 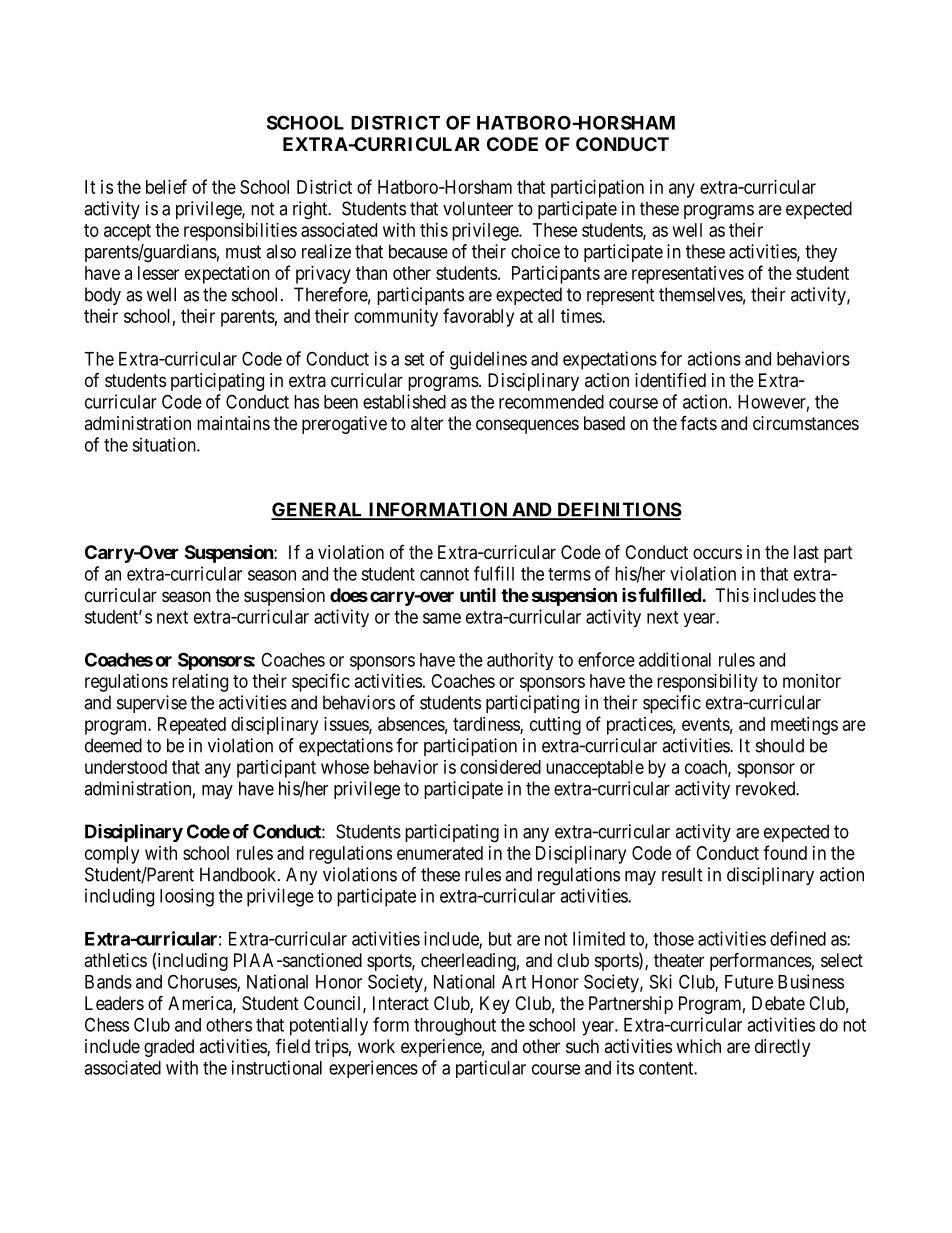 What do you see at coordinates (442, 618) in the page?
I see `same` at bounding box center [442, 618].
